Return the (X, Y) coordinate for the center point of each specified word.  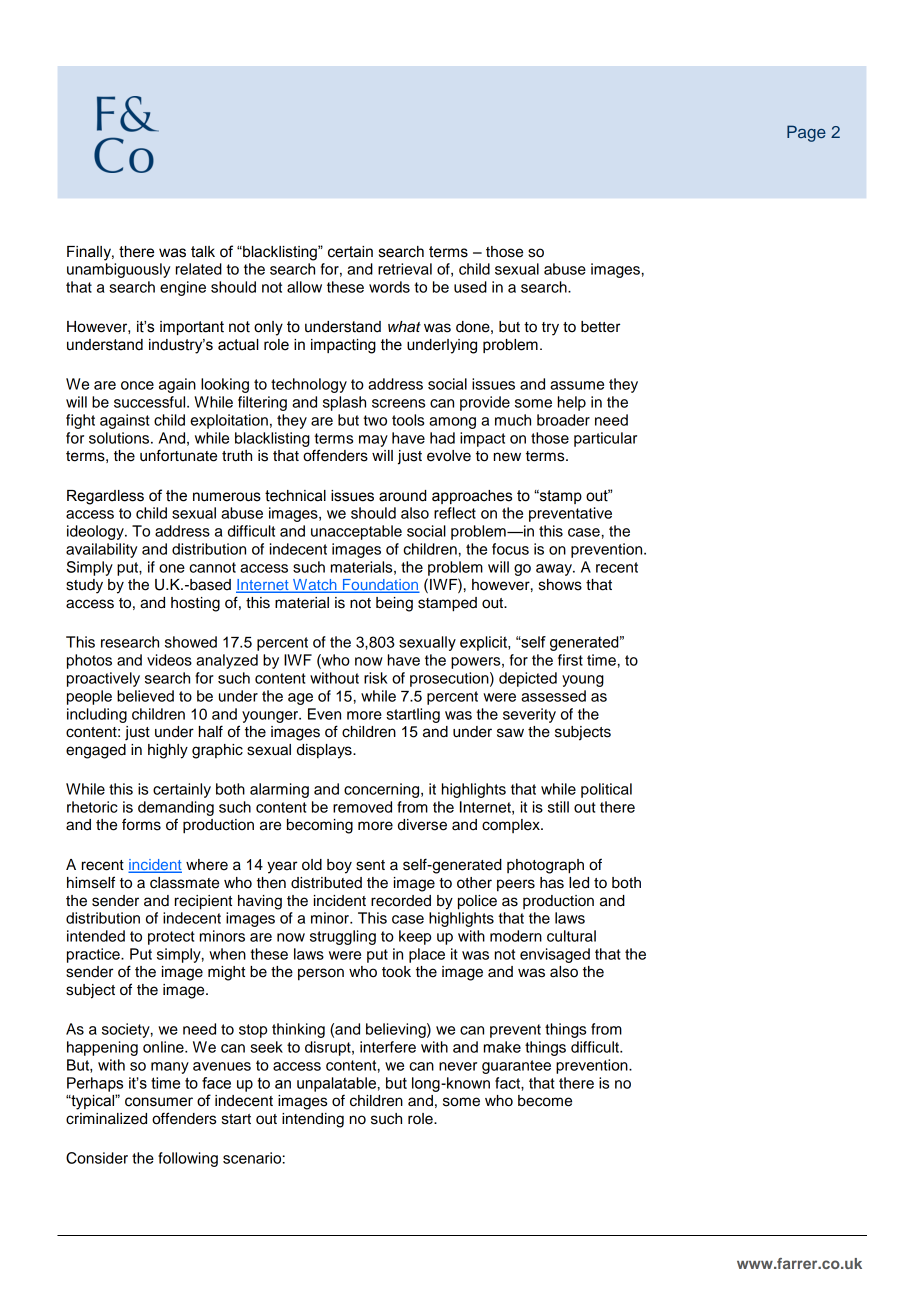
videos (169, 660)
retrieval (405, 269)
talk (203, 252)
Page (806, 133)
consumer (159, 1102)
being (394, 604)
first (570, 660)
